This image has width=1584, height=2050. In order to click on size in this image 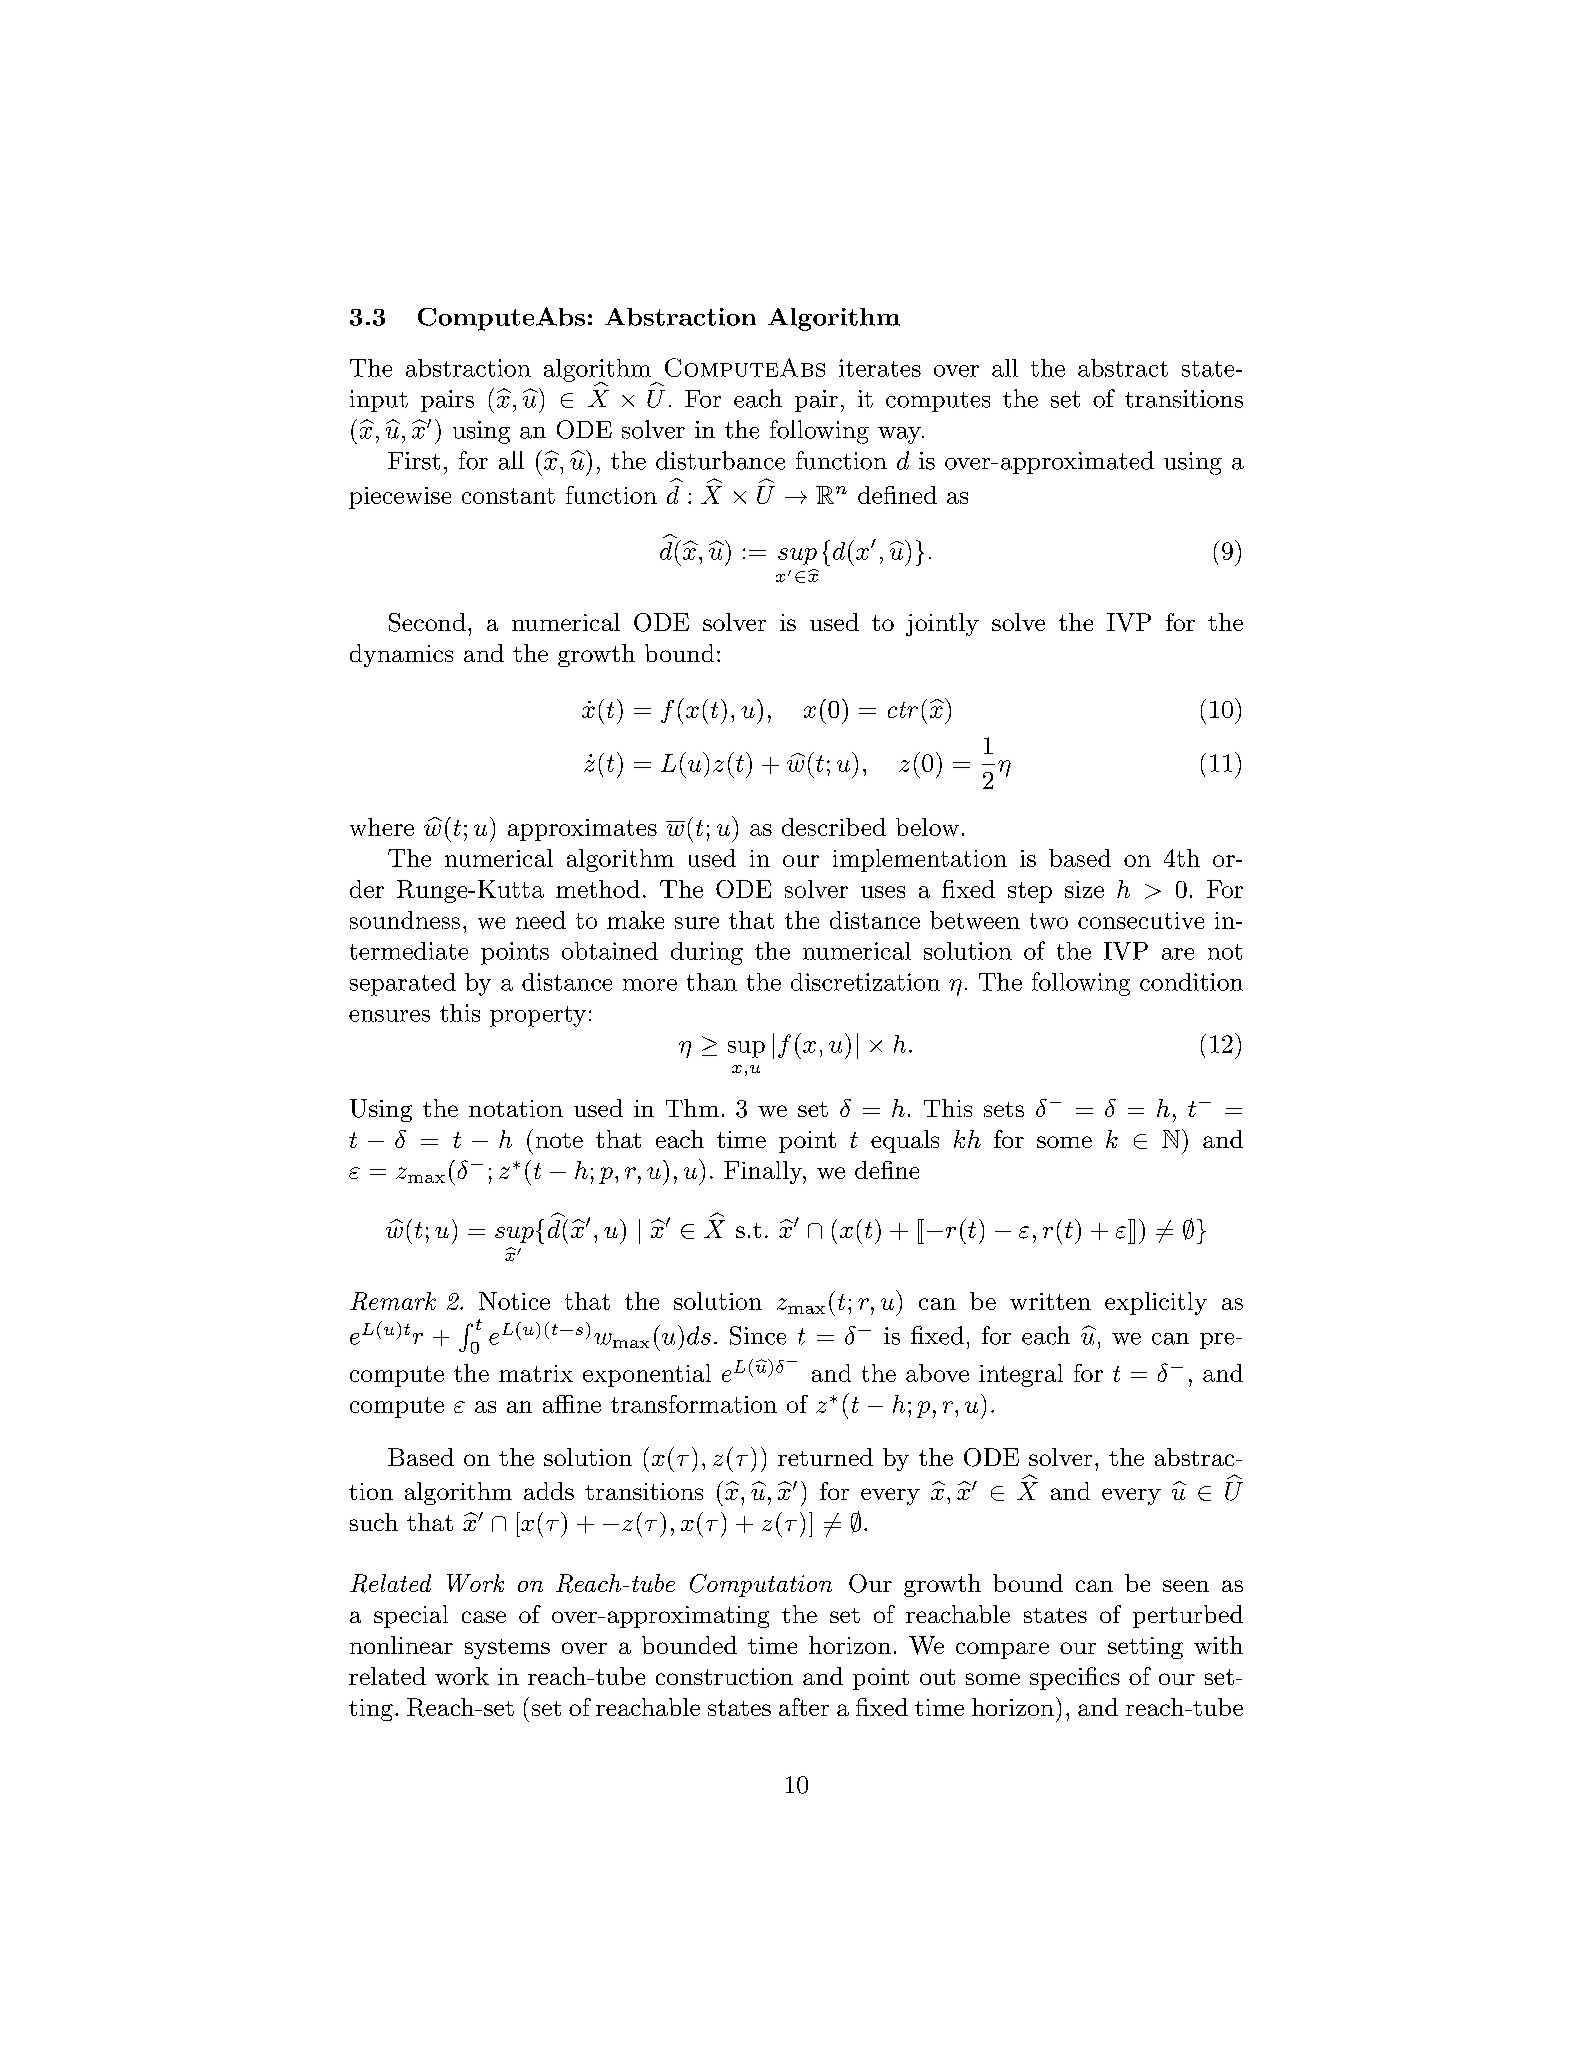, I will do `click(1084, 889)`.
